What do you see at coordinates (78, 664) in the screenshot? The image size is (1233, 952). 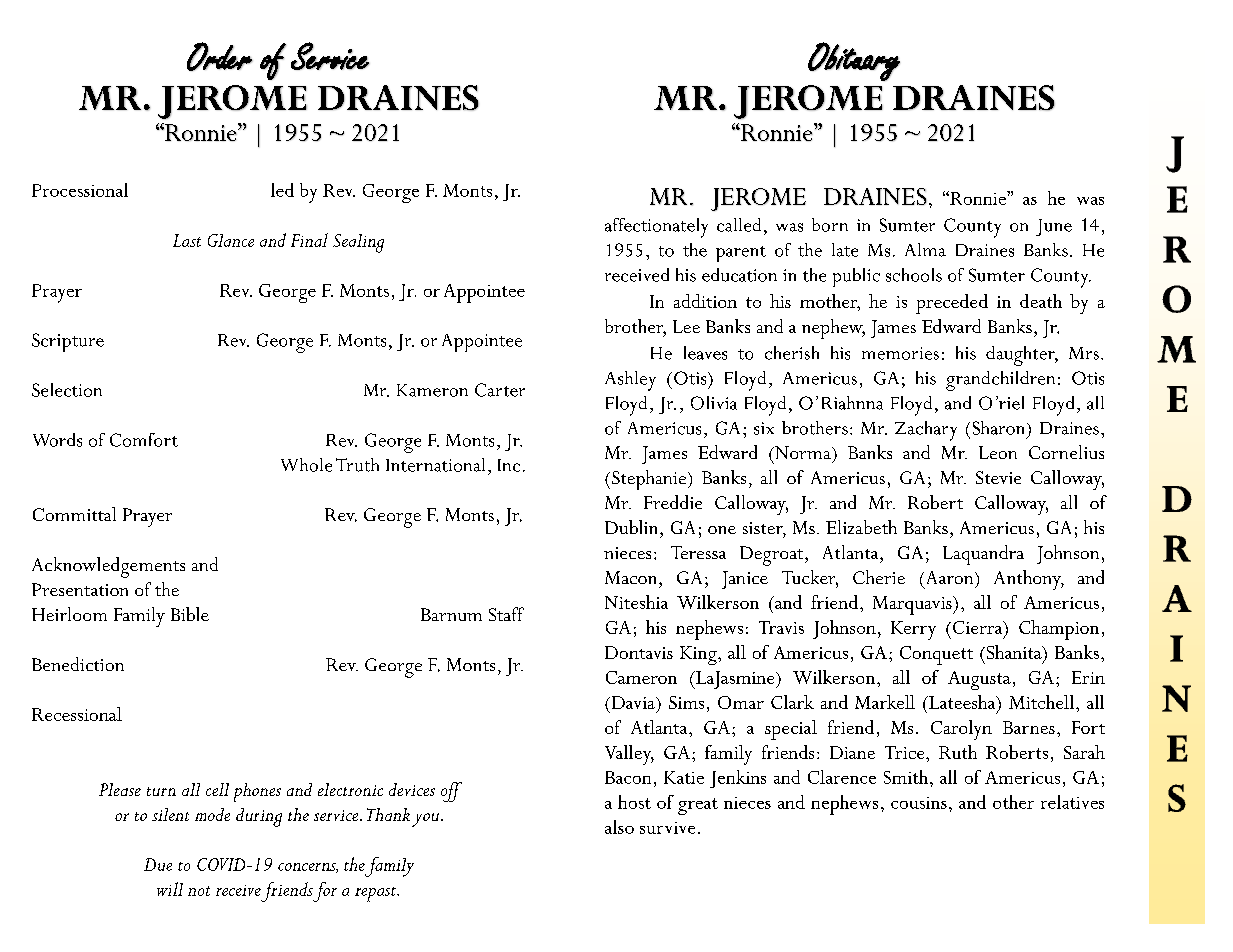 I see `Benediction` at bounding box center [78, 664].
